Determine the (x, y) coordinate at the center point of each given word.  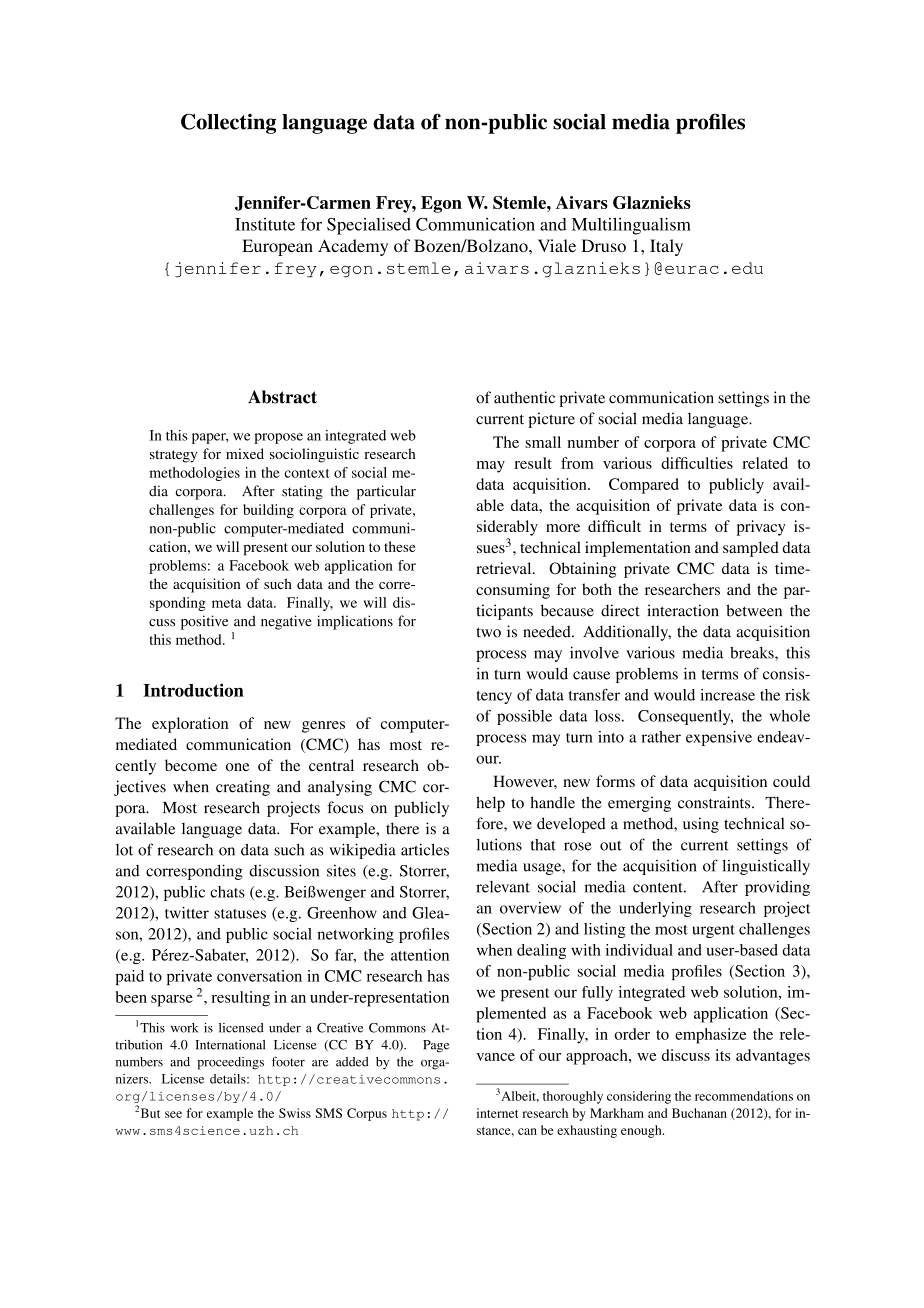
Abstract (282, 397)
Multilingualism (631, 226)
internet (497, 1113)
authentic (524, 397)
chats (227, 892)
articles (425, 849)
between (754, 610)
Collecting (228, 123)
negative (286, 622)
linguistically (766, 867)
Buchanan (699, 1113)
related (765, 463)
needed (548, 631)
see (173, 1114)
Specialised (369, 226)
